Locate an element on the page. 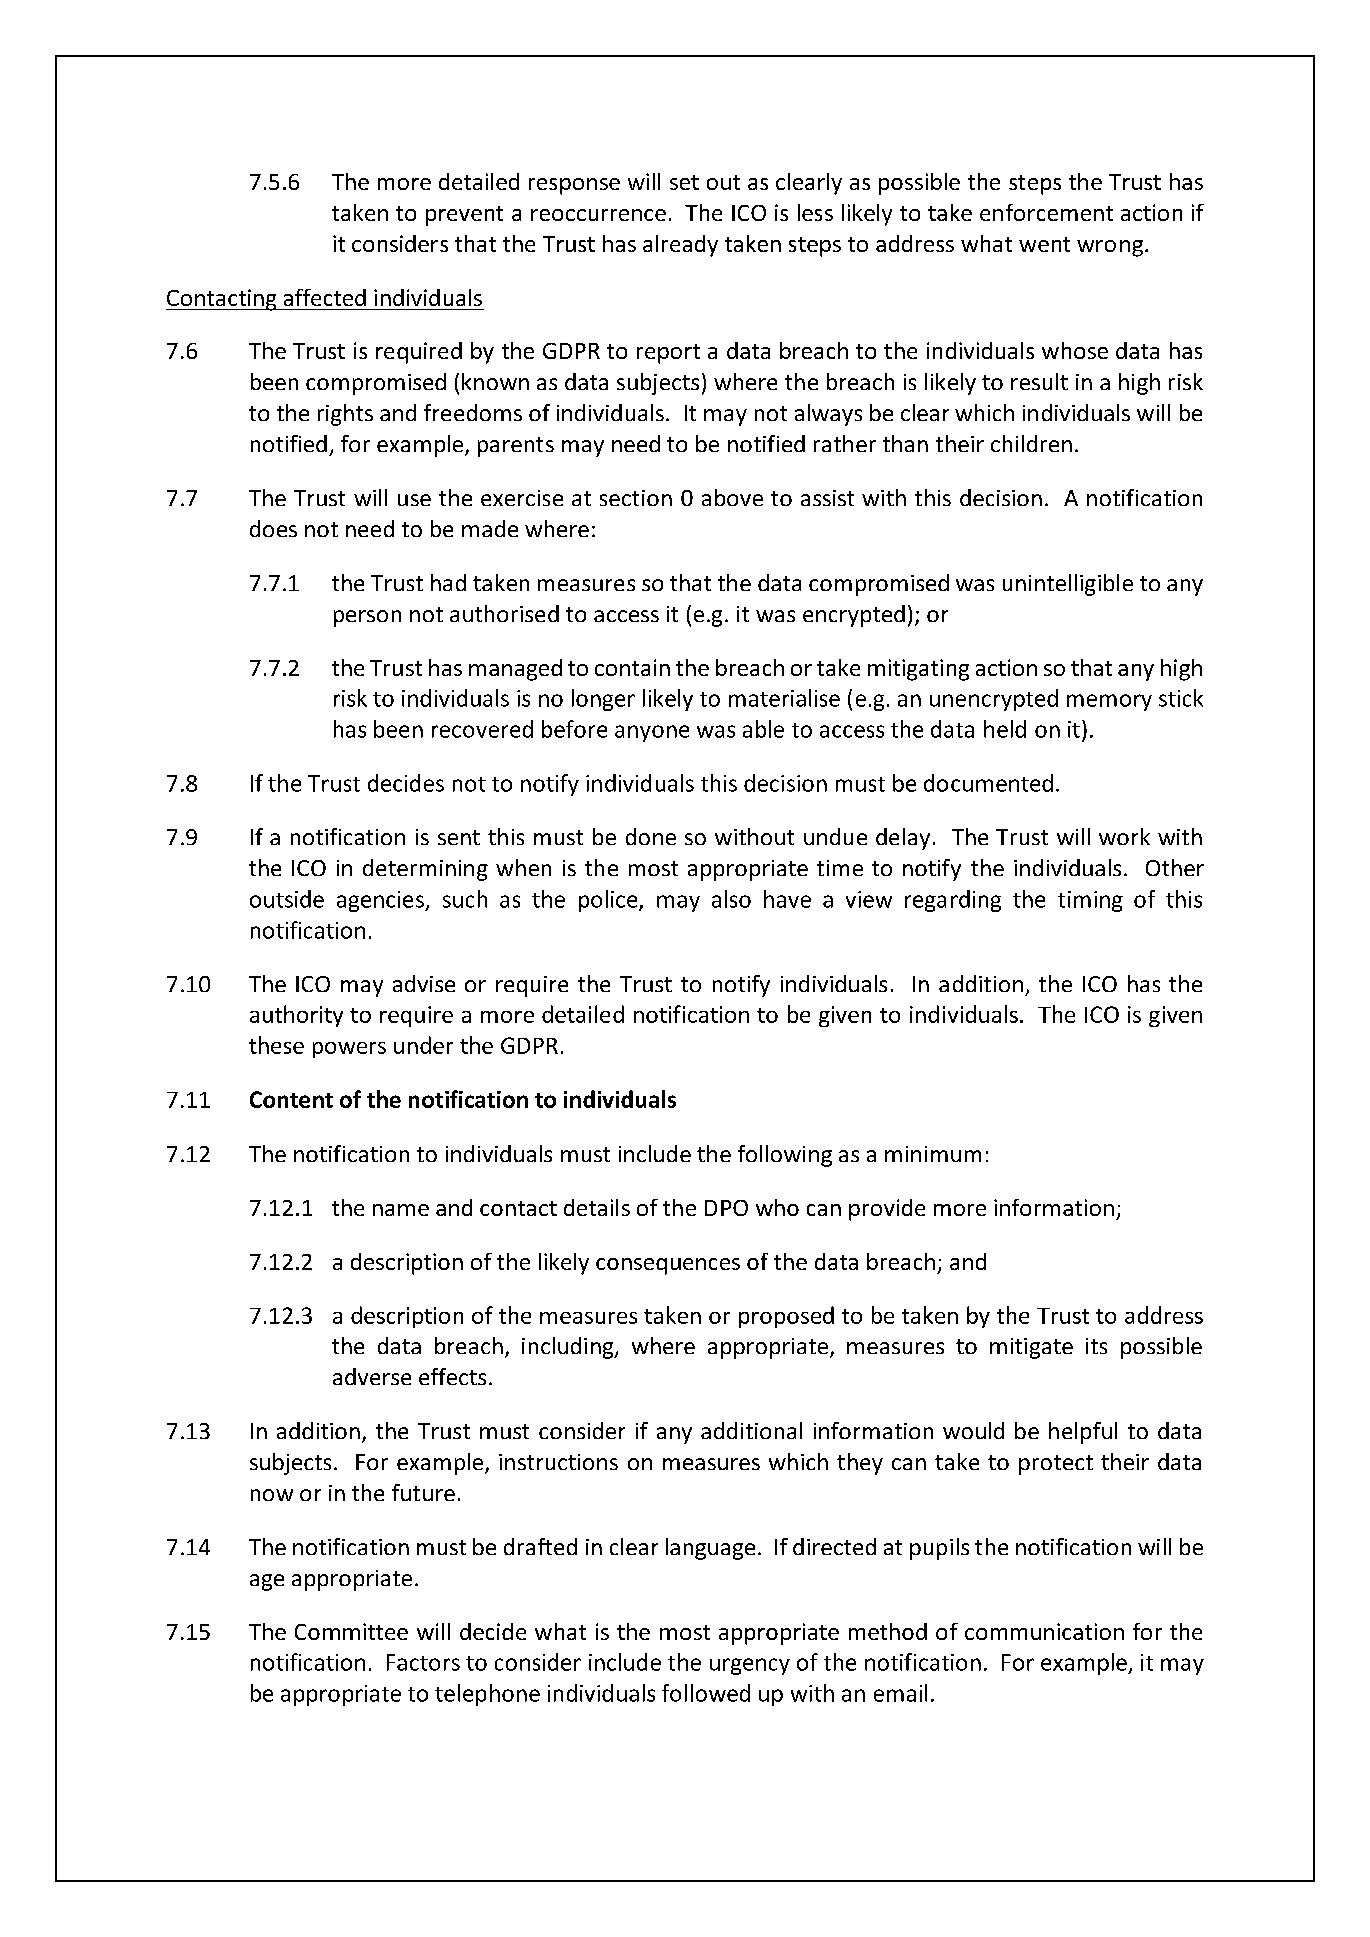 The image size is (1370, 1937). already is located at coordinates (680, 246).
